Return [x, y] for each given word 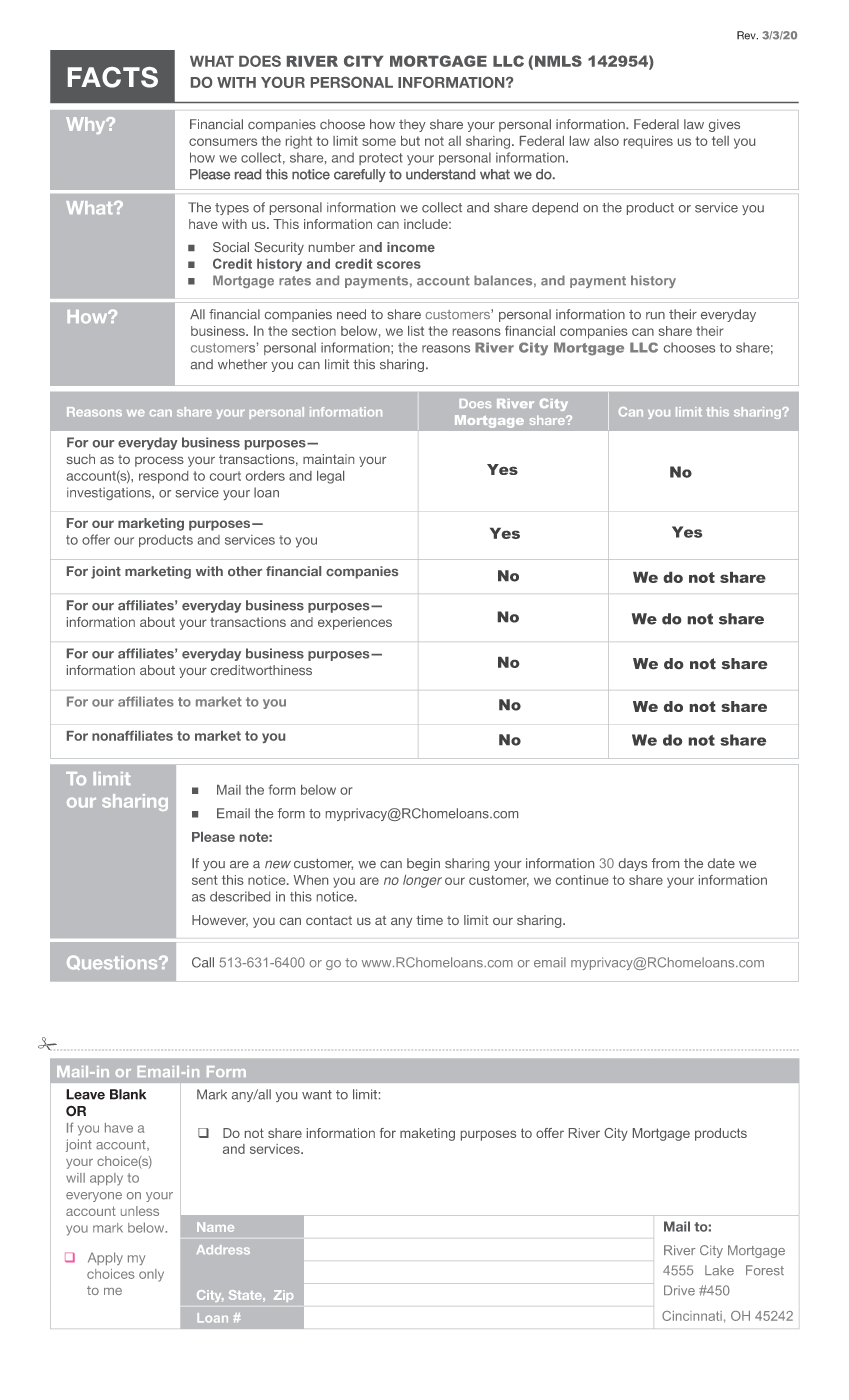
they [412, 125]
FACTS [113, 77]
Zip [283, 1296]
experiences [355, 623]
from [665, 863]
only [151, 1275]
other [245, 571]
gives [724, 125]
